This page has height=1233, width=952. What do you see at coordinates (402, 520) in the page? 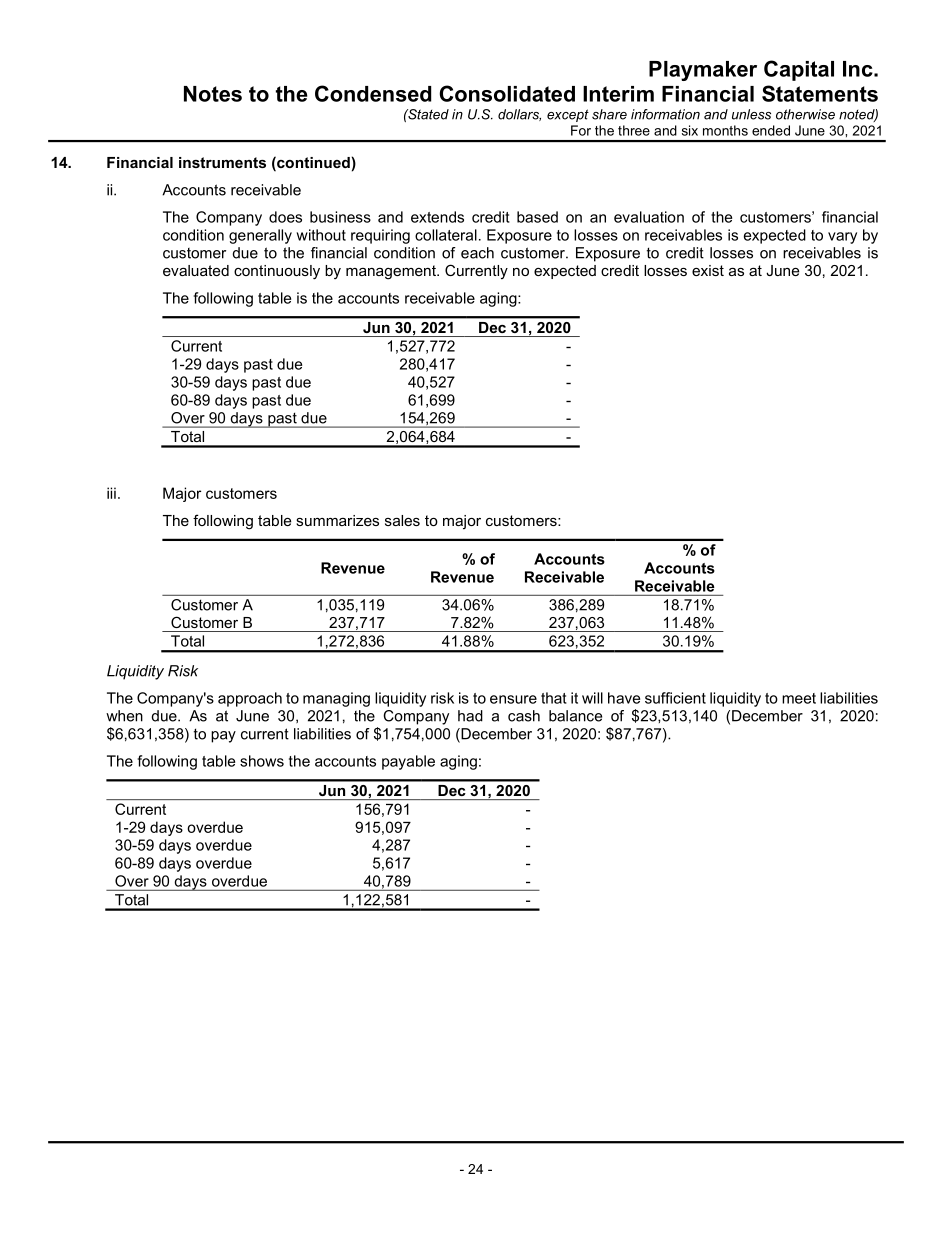
I see `sales` at bounding box center [402, 520].
